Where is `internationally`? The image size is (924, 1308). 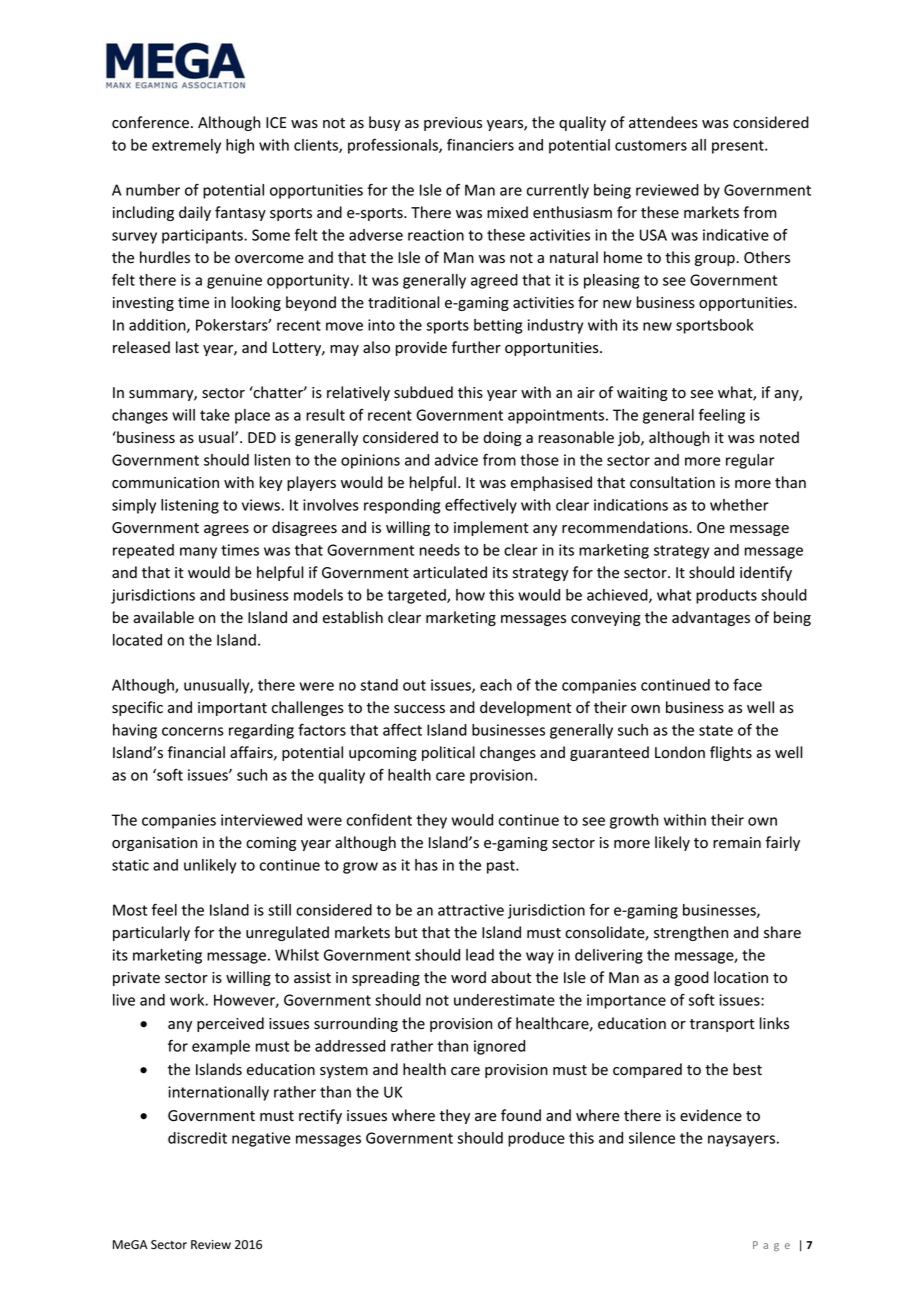
internationally is located at coordinates (218, 1093).
